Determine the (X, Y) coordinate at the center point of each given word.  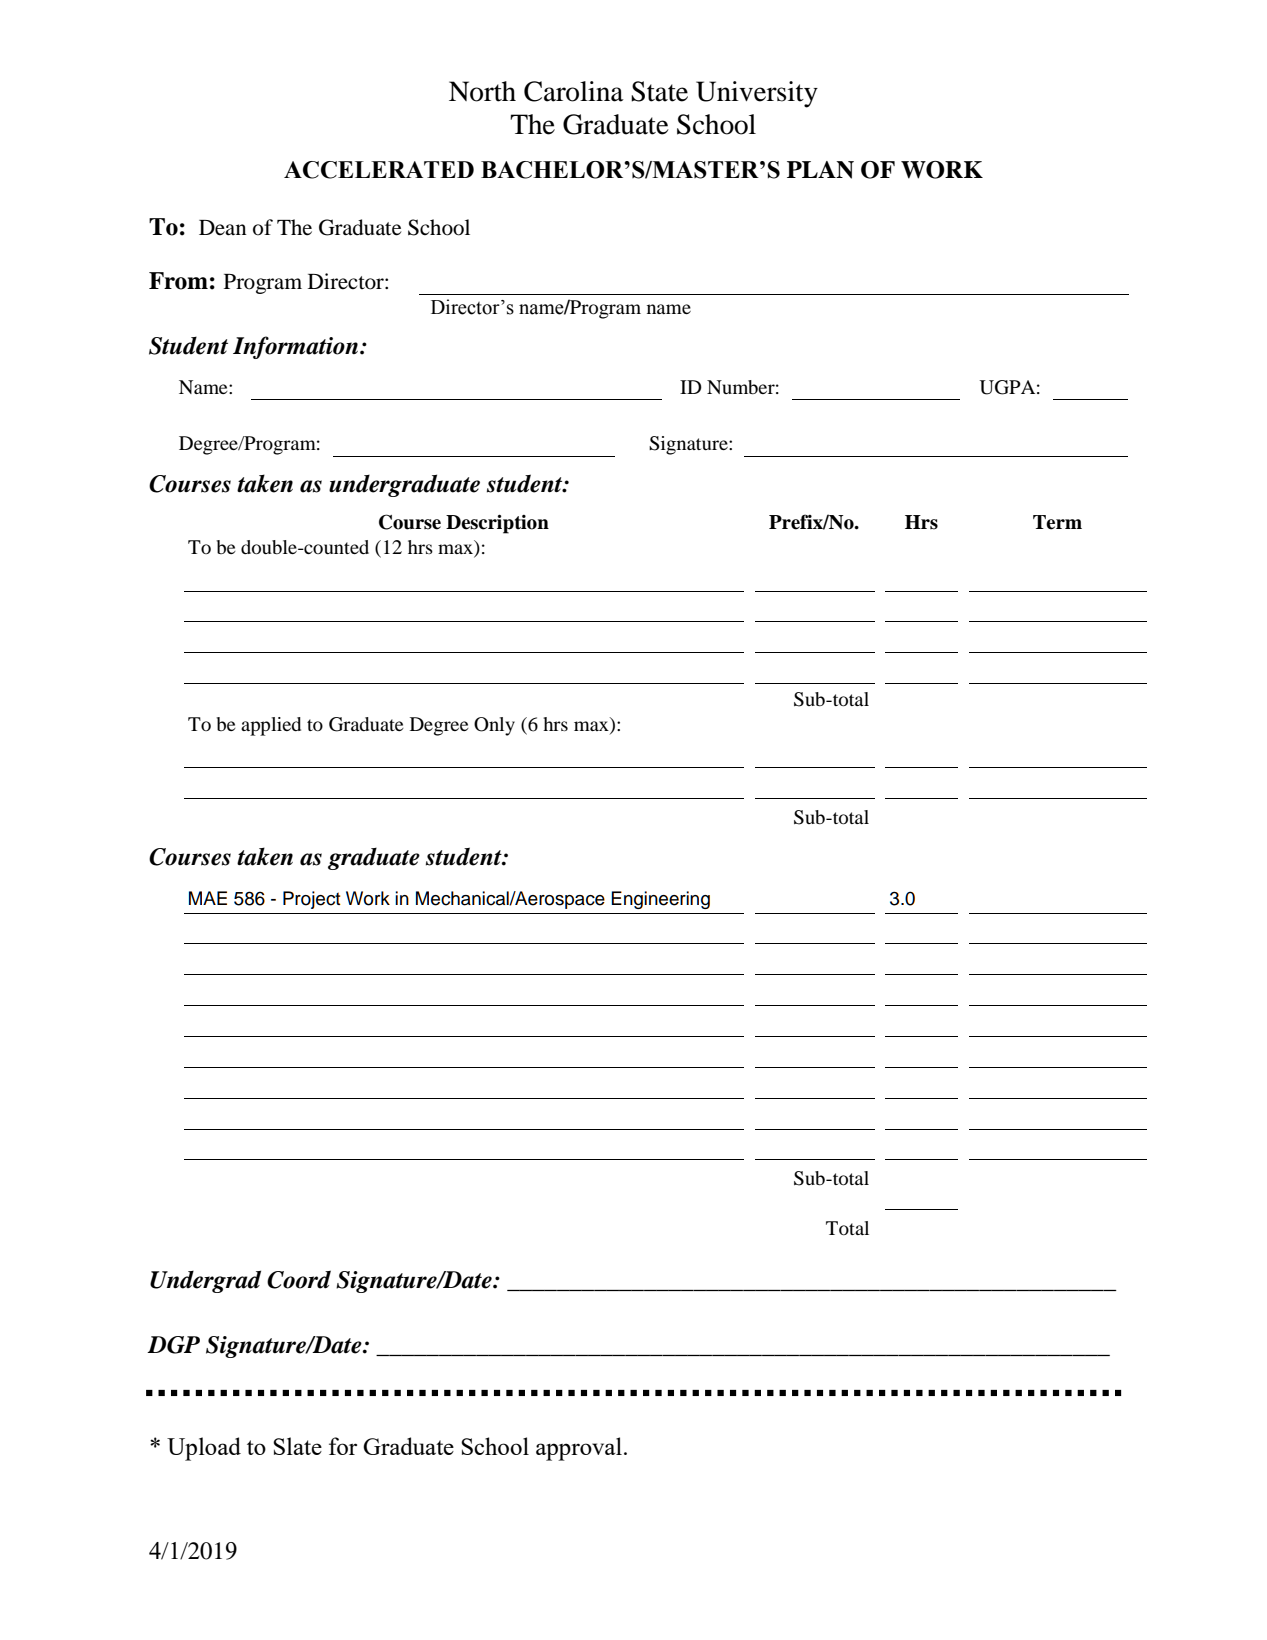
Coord (299, 1279)
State (659, 91)
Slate (297, 1446)
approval (579, 1449)
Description (497, 524)
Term (1057, 522)
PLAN (820, 170)
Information (297, 347)
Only (494, 726)
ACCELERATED (379, 170)
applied (271, 726)
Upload (204, 1449)
